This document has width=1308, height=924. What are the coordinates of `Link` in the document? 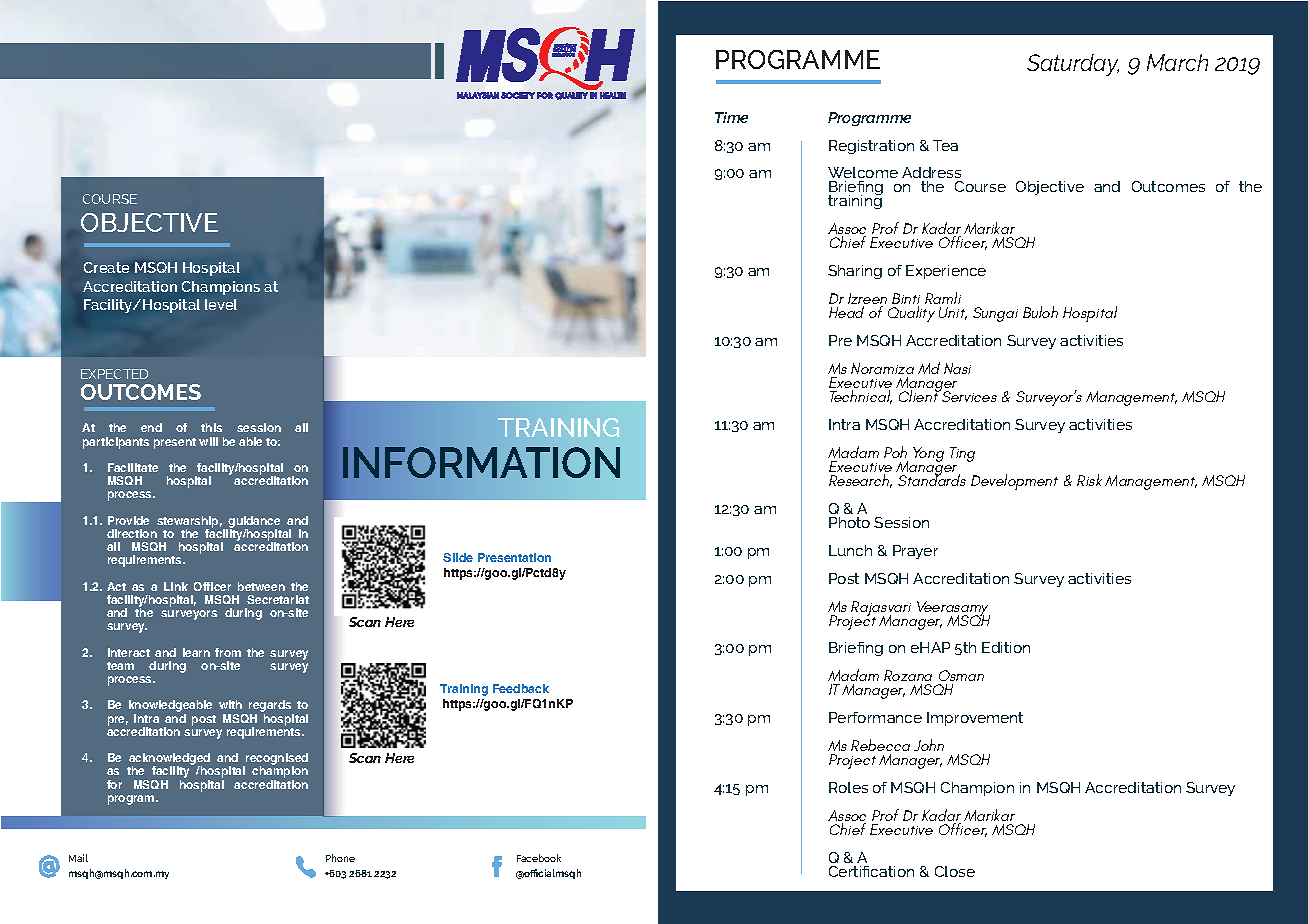 It's located at (176, 586).
